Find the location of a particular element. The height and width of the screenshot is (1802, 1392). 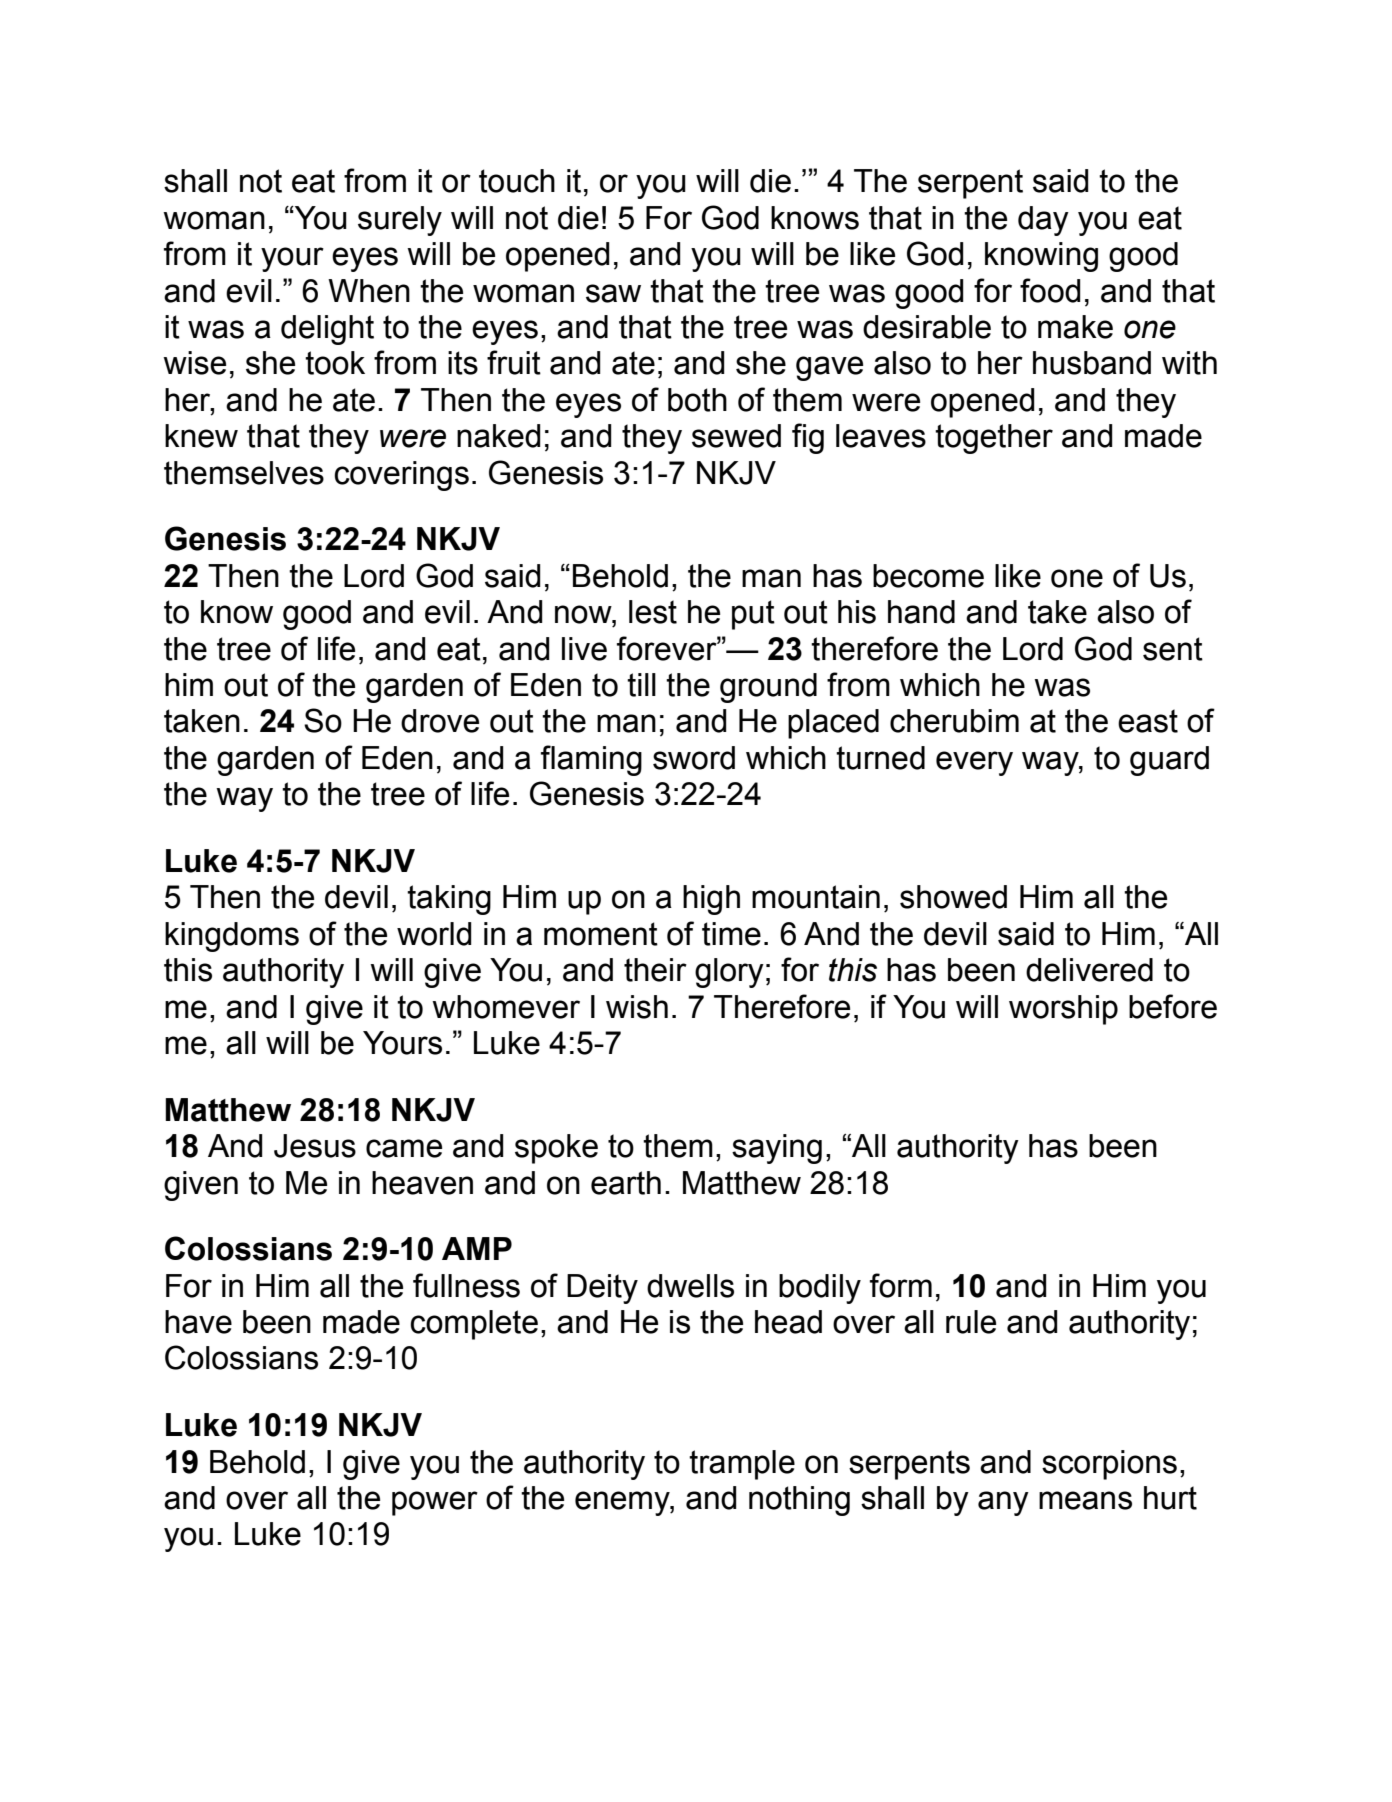

lest is located at coordinates (653, 612).
